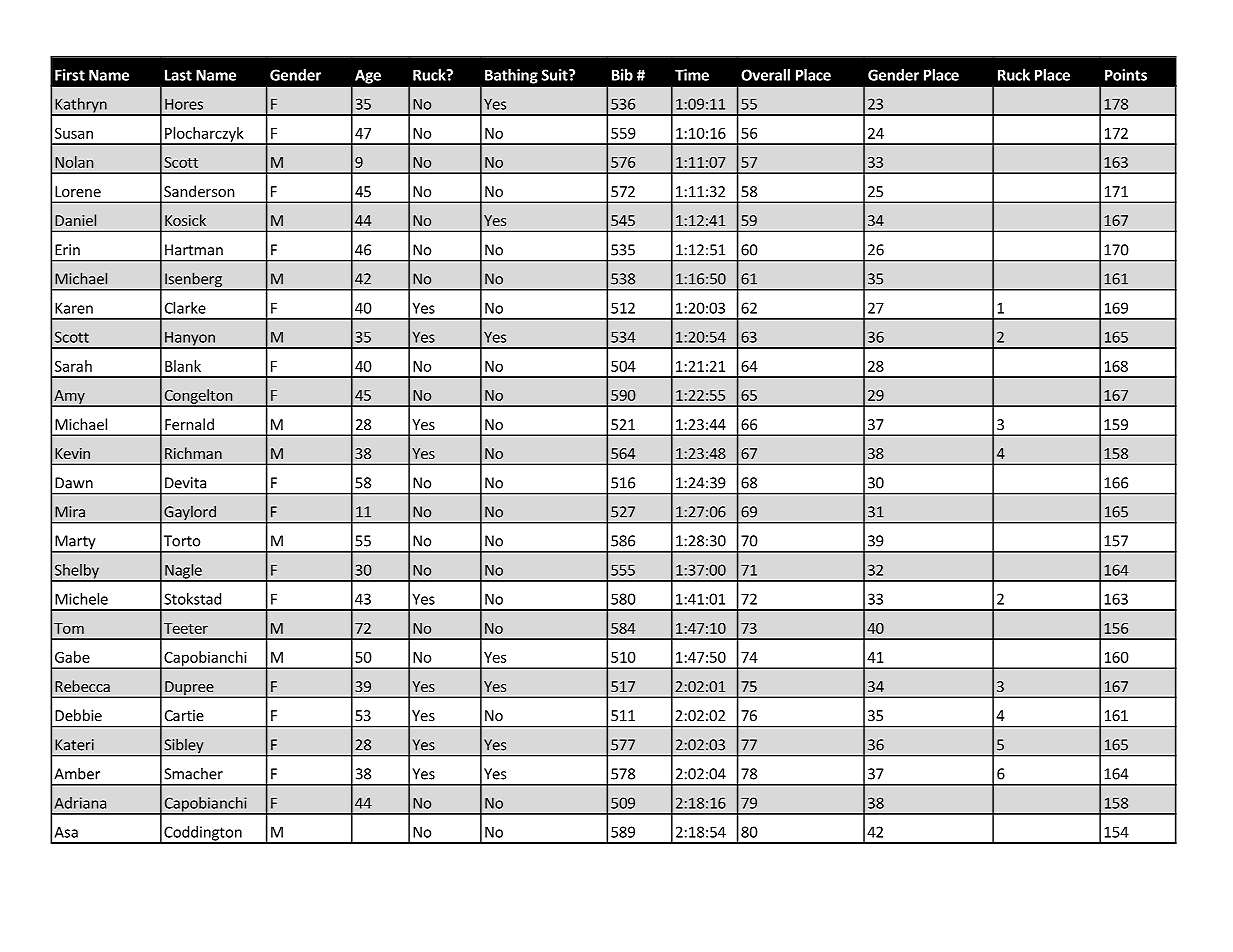 This screenshot has height=952, width=1233. I want to click on Sibley, so click(184, 747).
